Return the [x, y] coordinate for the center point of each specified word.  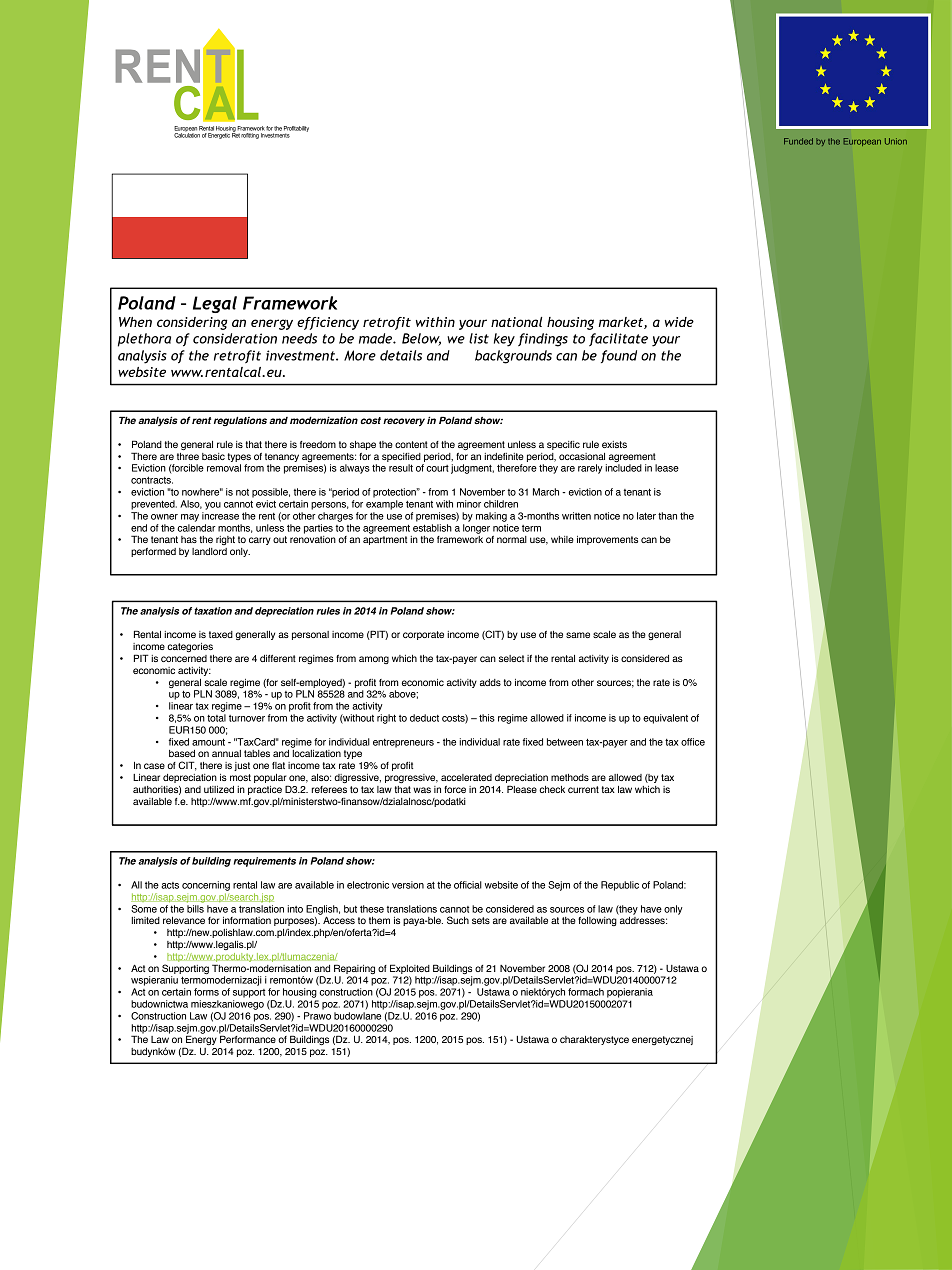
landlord [209, 551]
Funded [798, 141]
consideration [235, 338]
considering [192, 323]
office [693, 742]
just [242, 766]
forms [206, 992]
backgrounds [513, 357]
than [667, 516]
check [552, 789]
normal [512, 539]
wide [679, 322]
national [516, 322]
